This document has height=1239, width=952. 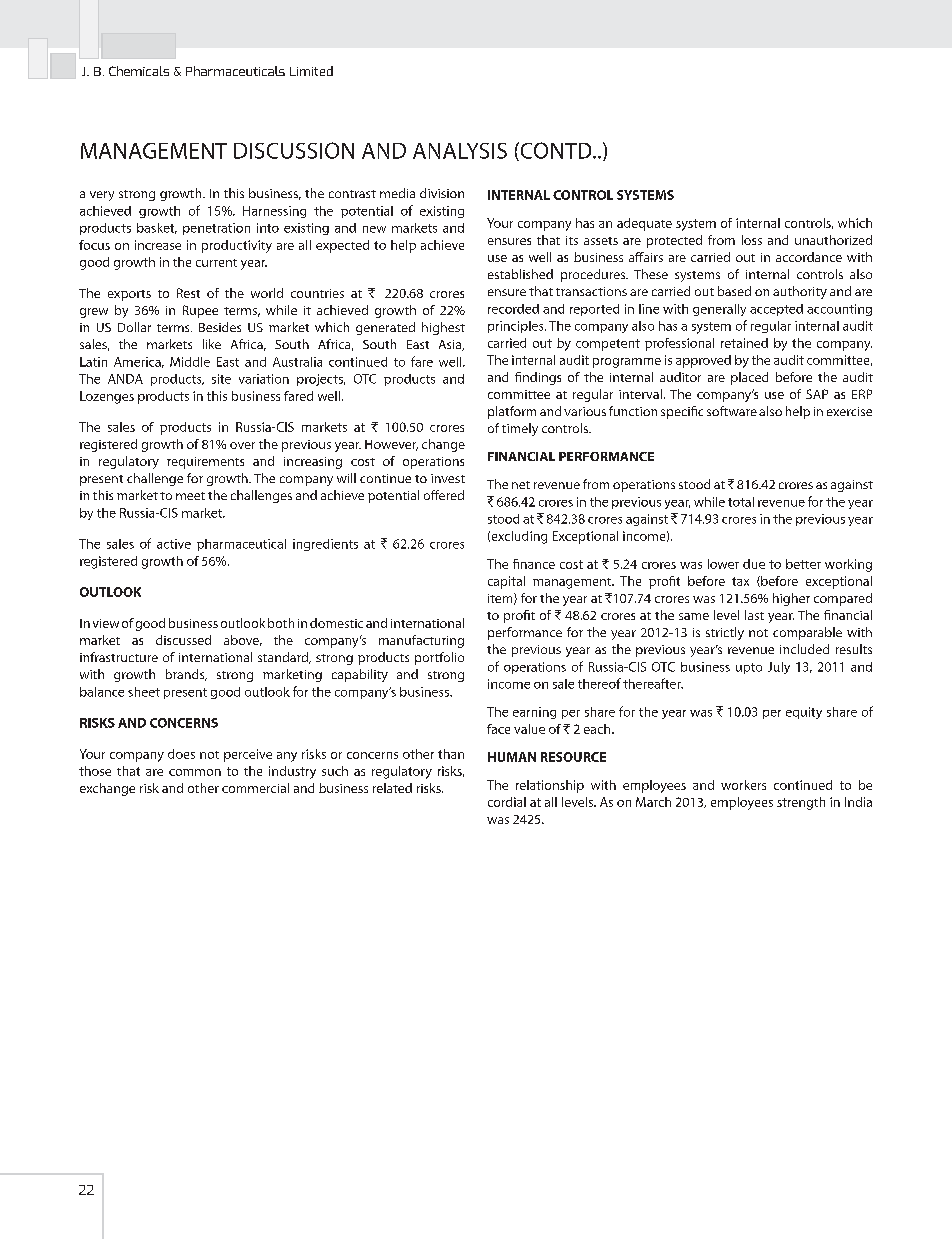 What do you see at coordinates (139, 71) in the document?
I see `Chemicals` at bounding box center [139, 71].
